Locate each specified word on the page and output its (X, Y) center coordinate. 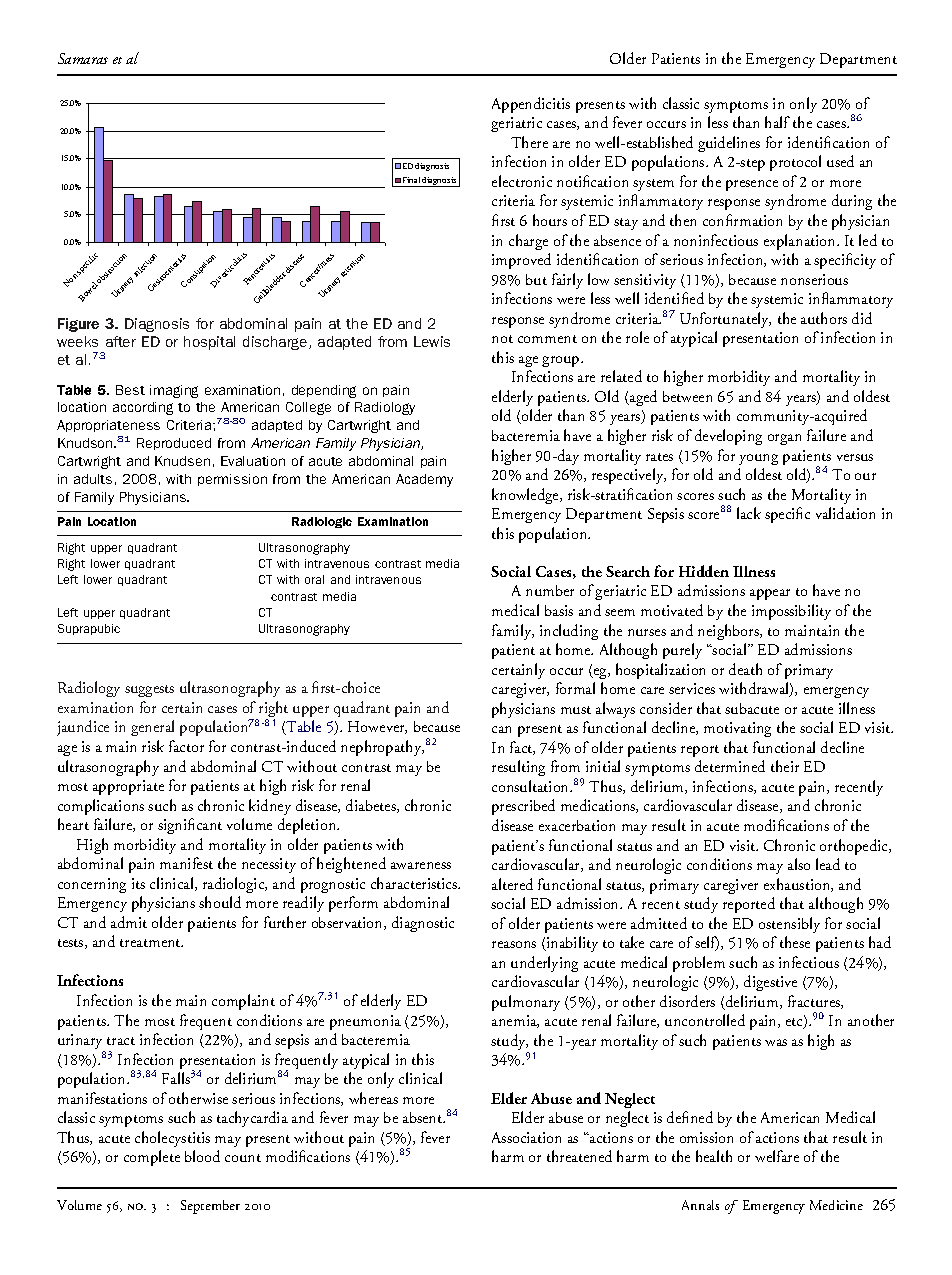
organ (784, 439)
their (785, 766)
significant (190, 826)
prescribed (523, 807)
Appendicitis (531, 105)
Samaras (83, 58)
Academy (424, 480)
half (777, 122)
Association (526, 1137)
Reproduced (174, 444)
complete (152, 1158)
